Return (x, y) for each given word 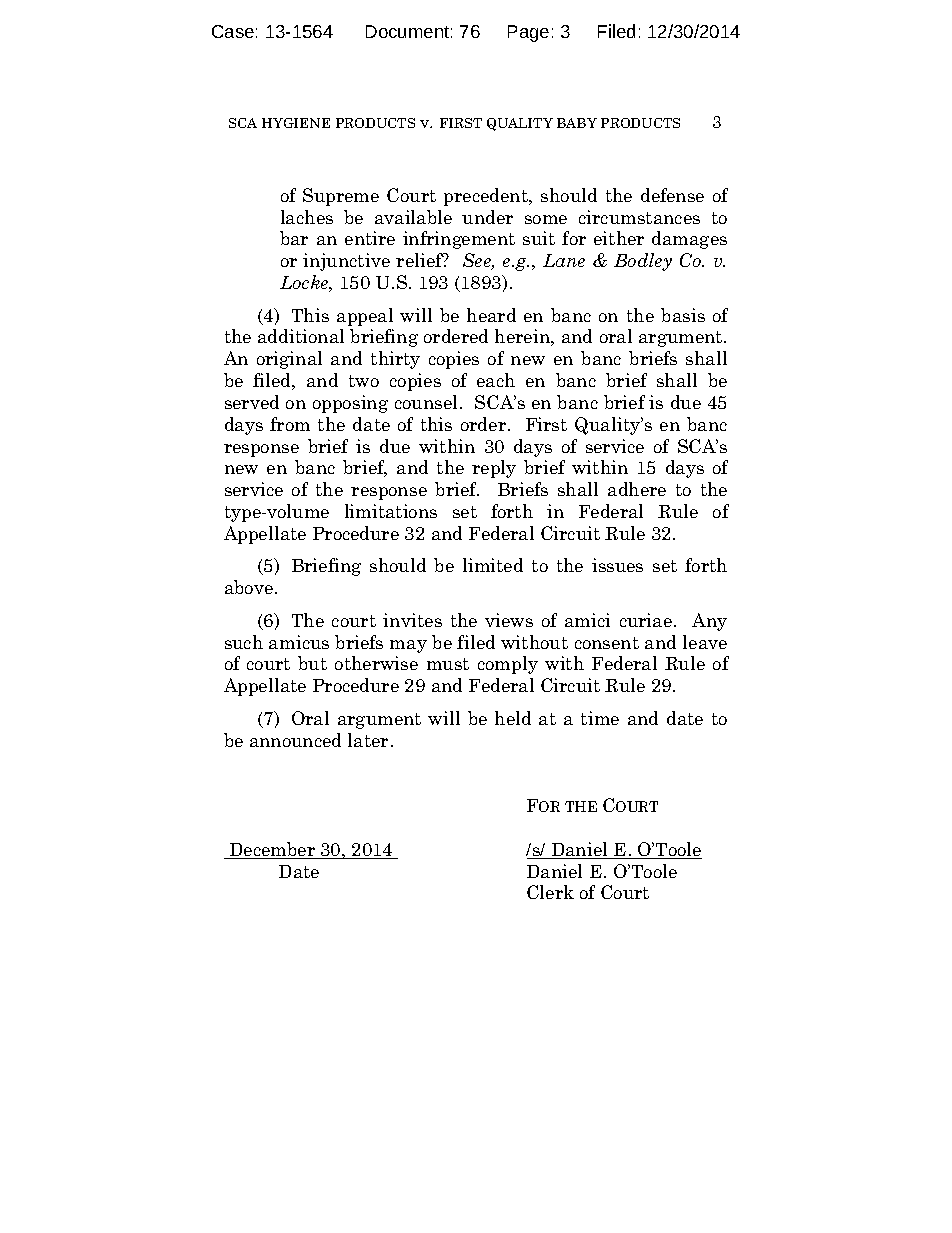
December (272, 850)
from (290, 424)
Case (233, 31)
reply (494, 469)
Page (528, 33)
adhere (637, 489)
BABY (577, 123)
